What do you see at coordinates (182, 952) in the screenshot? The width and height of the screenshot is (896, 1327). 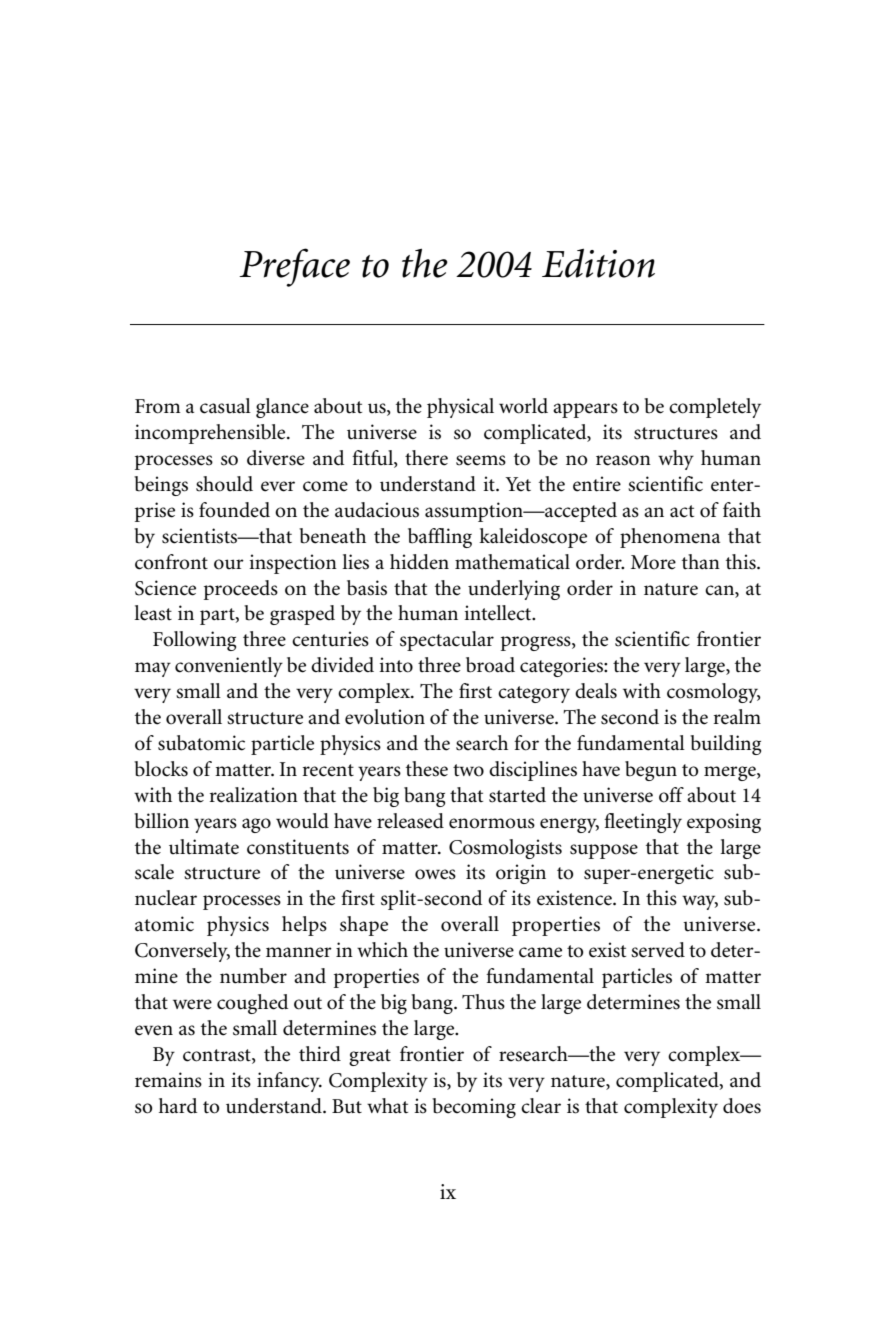 I see `Conversely` at bounding box center [182, 952].
